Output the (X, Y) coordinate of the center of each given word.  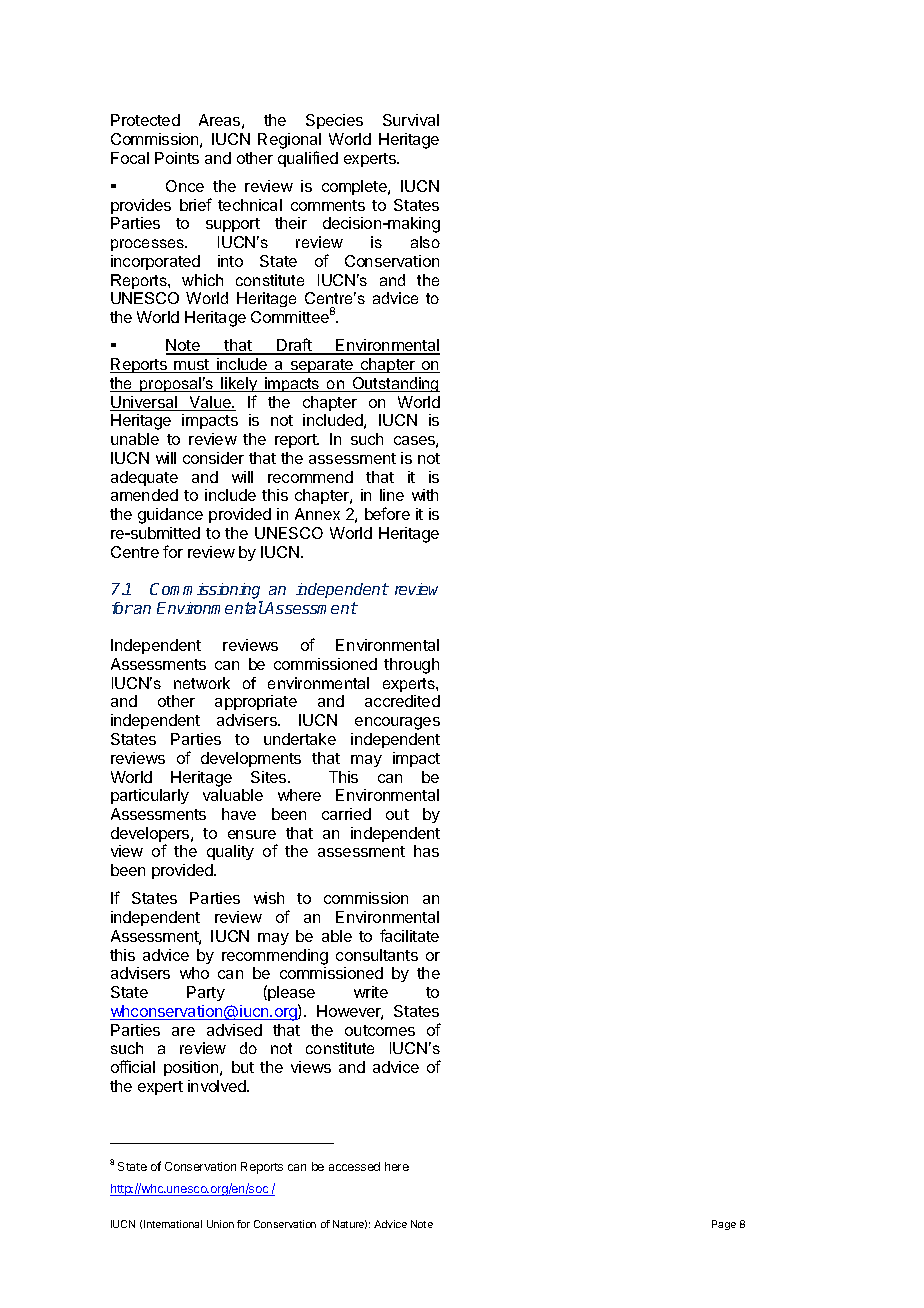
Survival (411, 120)
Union (220, 1224)
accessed (354, 1166)
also (425, 242)
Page (724, 1225)
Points (177, 158)
